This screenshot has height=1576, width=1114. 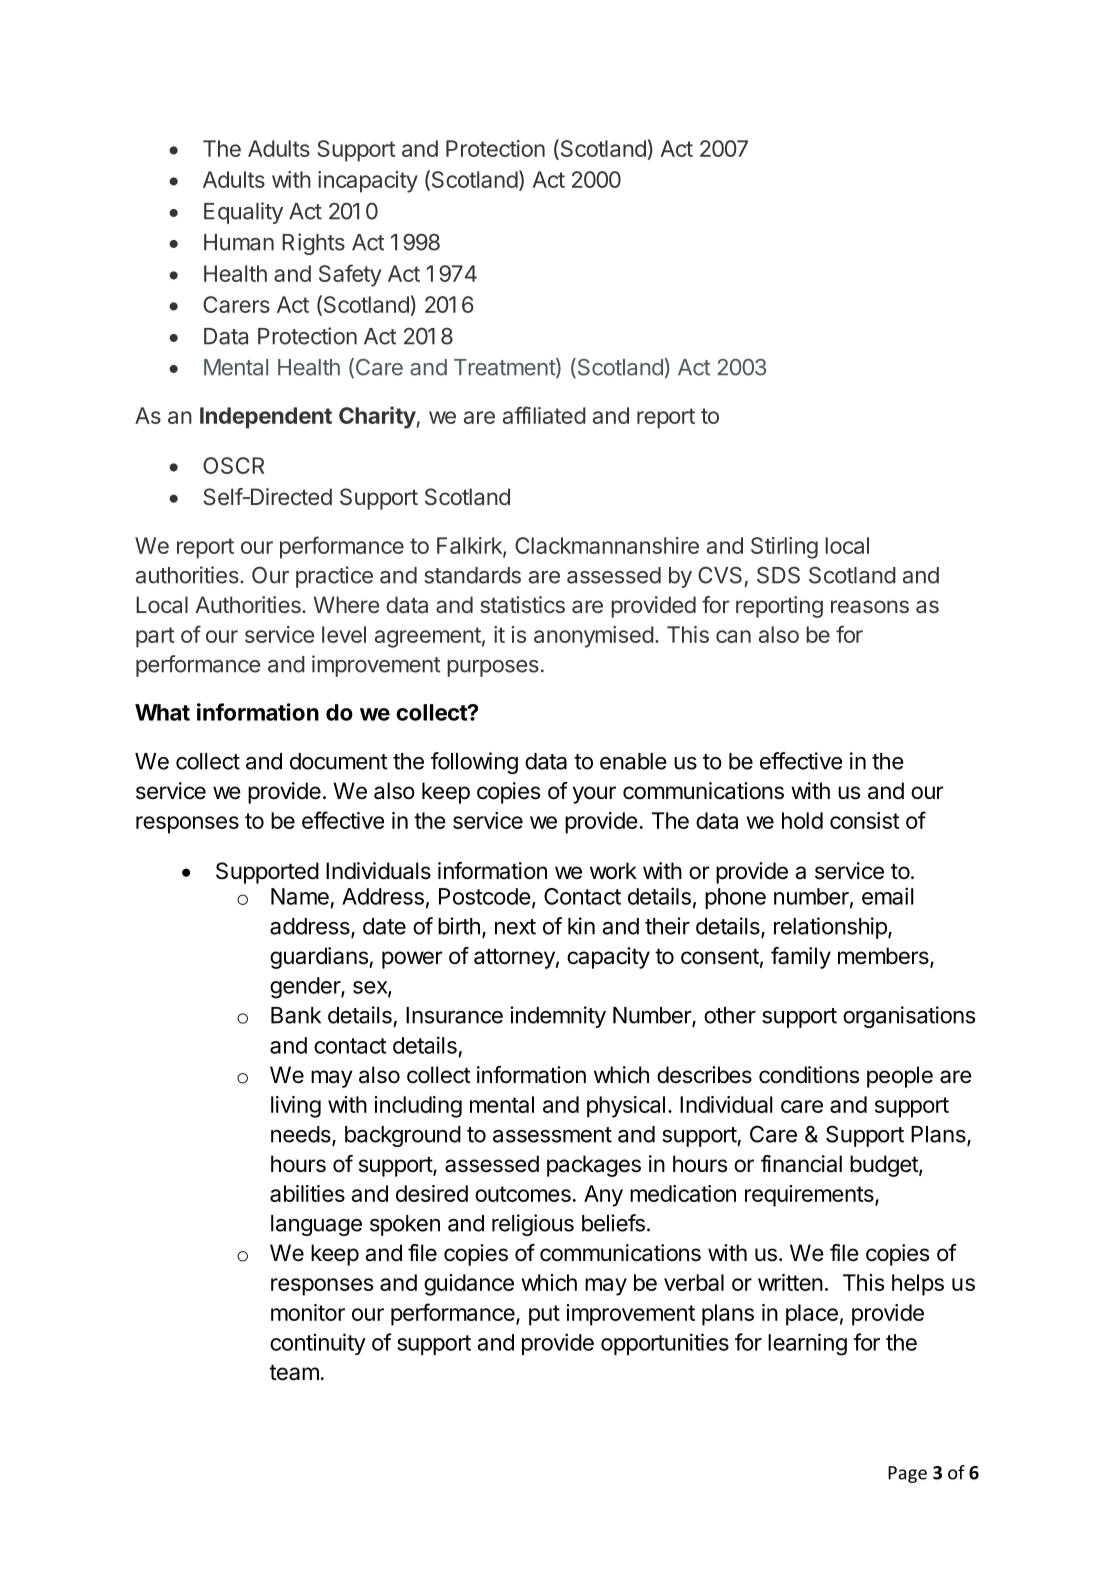 I want to click on requirements, so click(x=810, y=1196).
